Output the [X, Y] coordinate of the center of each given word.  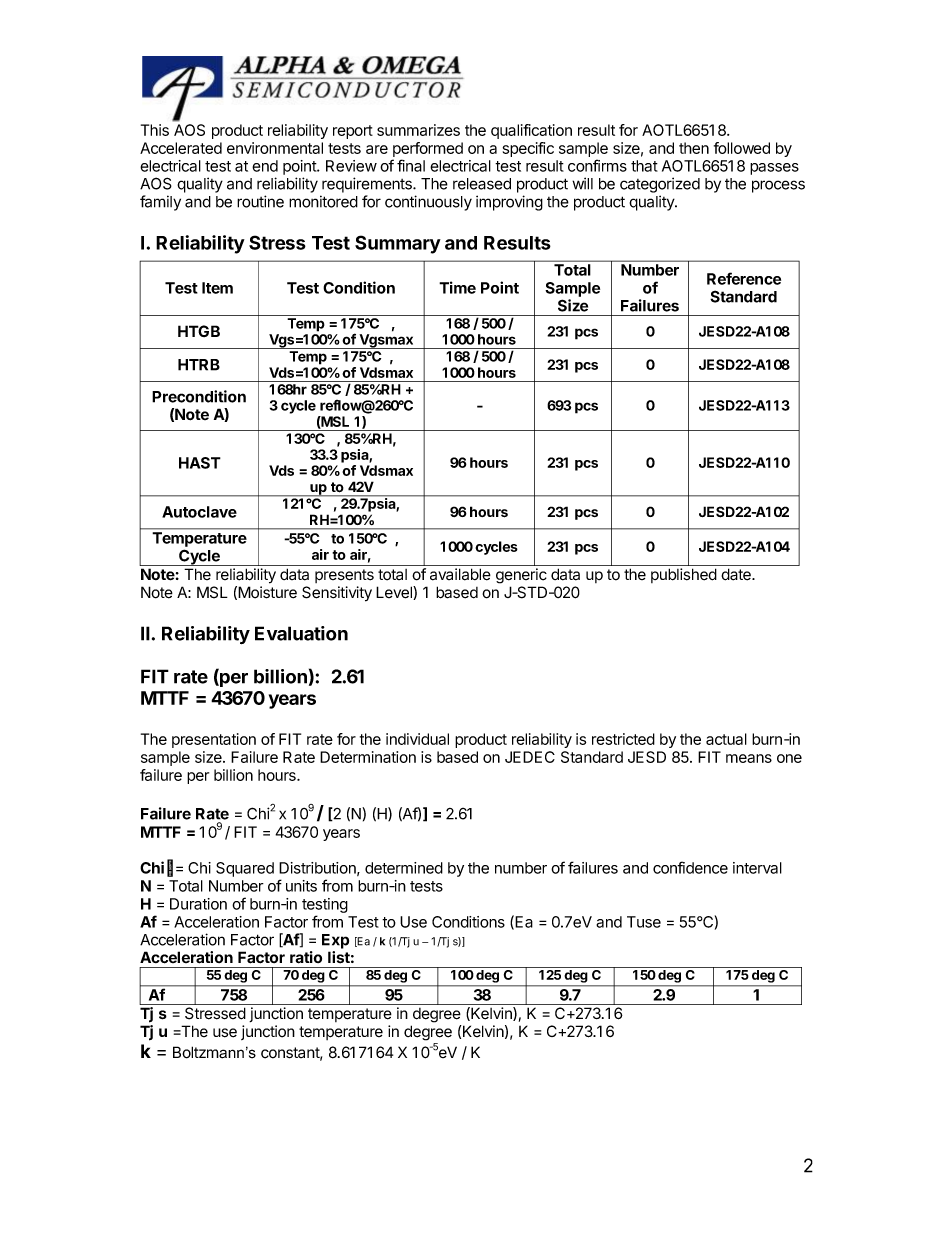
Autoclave [199, 512]
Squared [245, 869]
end [265, 166]
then [694, 148]
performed [428, 149]
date [737, 574]
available [460, 574]
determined [404, 868]
